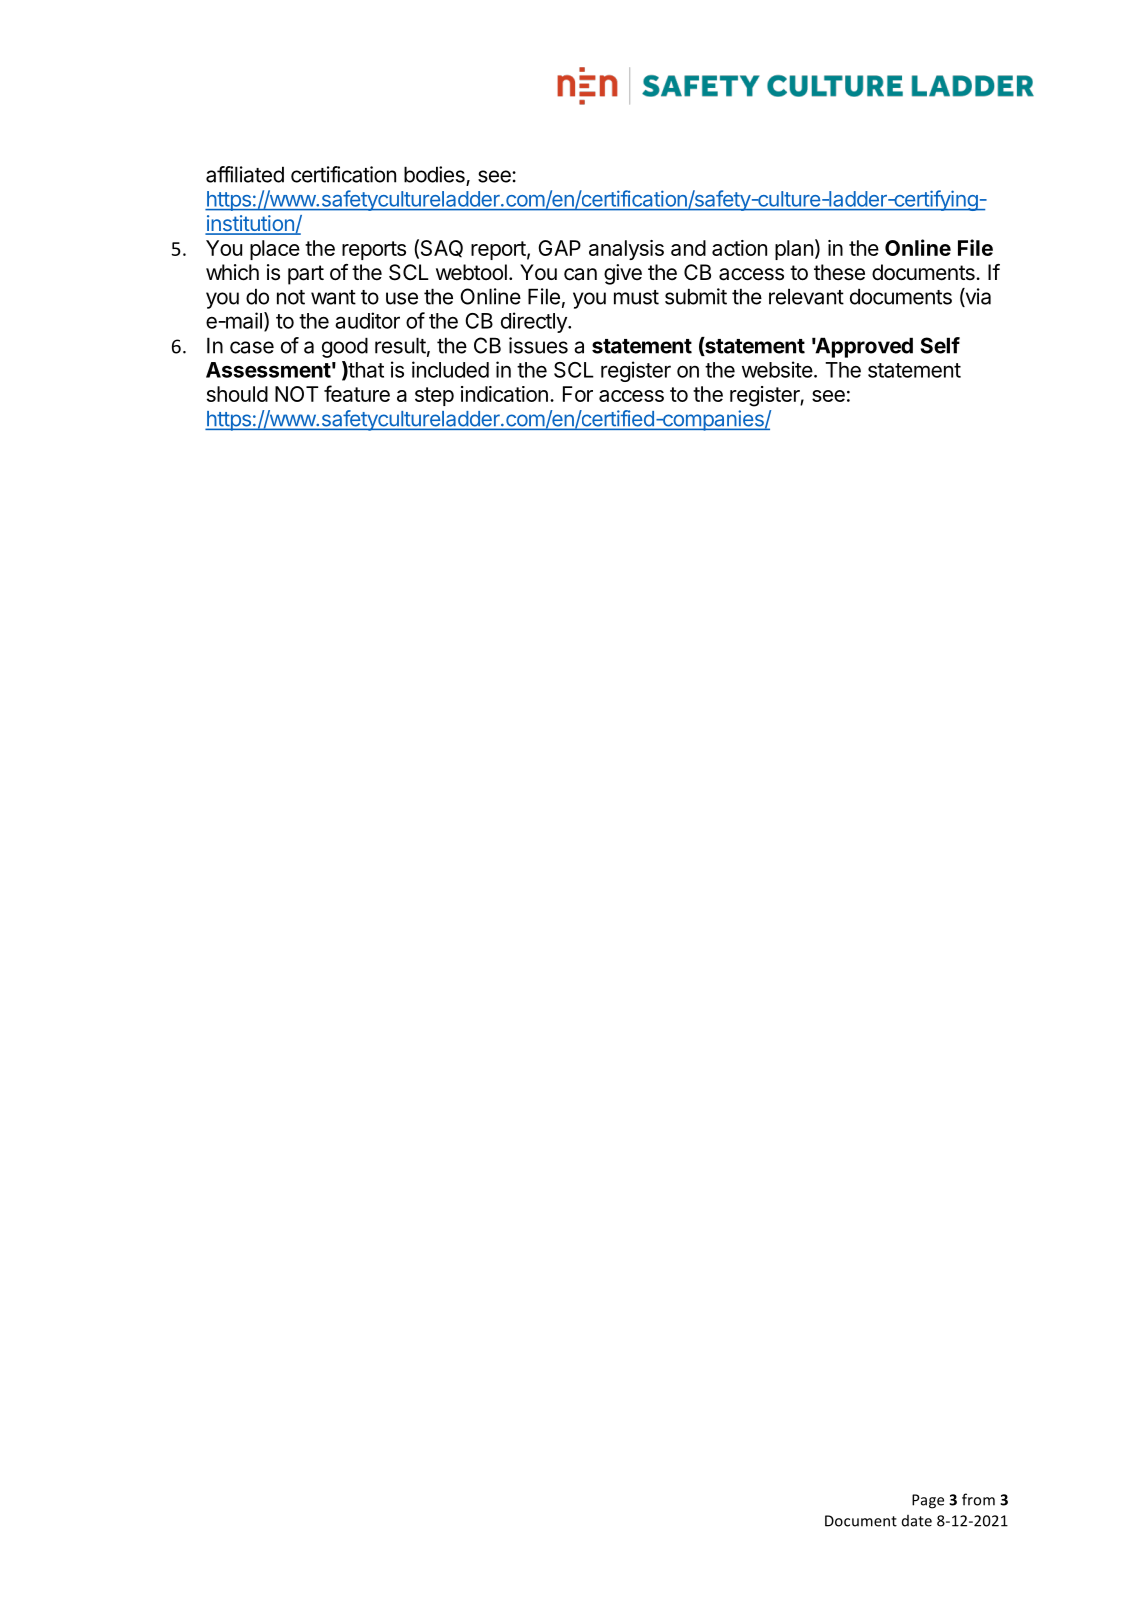 This screenshot has height=1620, width=1145. I want to click on website, so click(777, 369).
